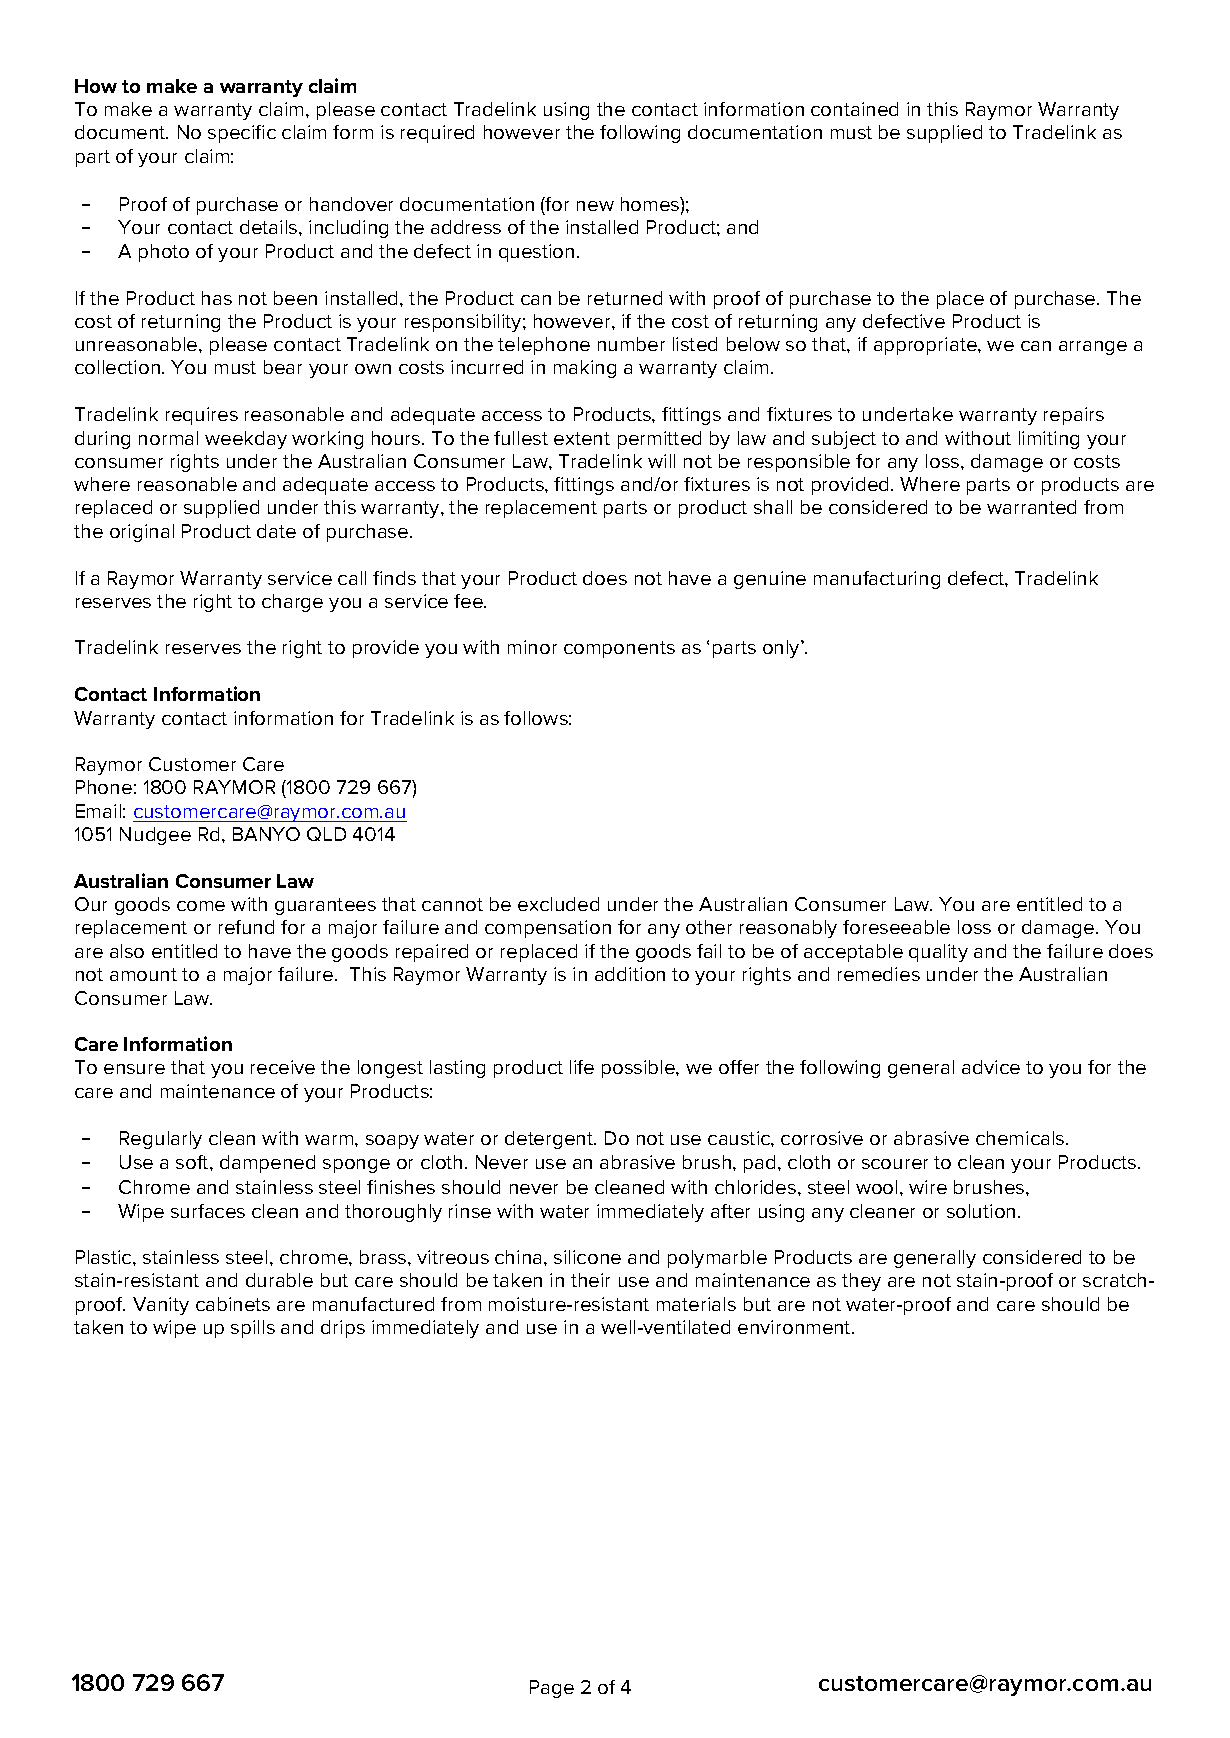 The width and height of the image is (1230, 1738). What do you see at coordinates (877, 580) in the image?
I see `manufacturing` at bounding box center [877, 580].
